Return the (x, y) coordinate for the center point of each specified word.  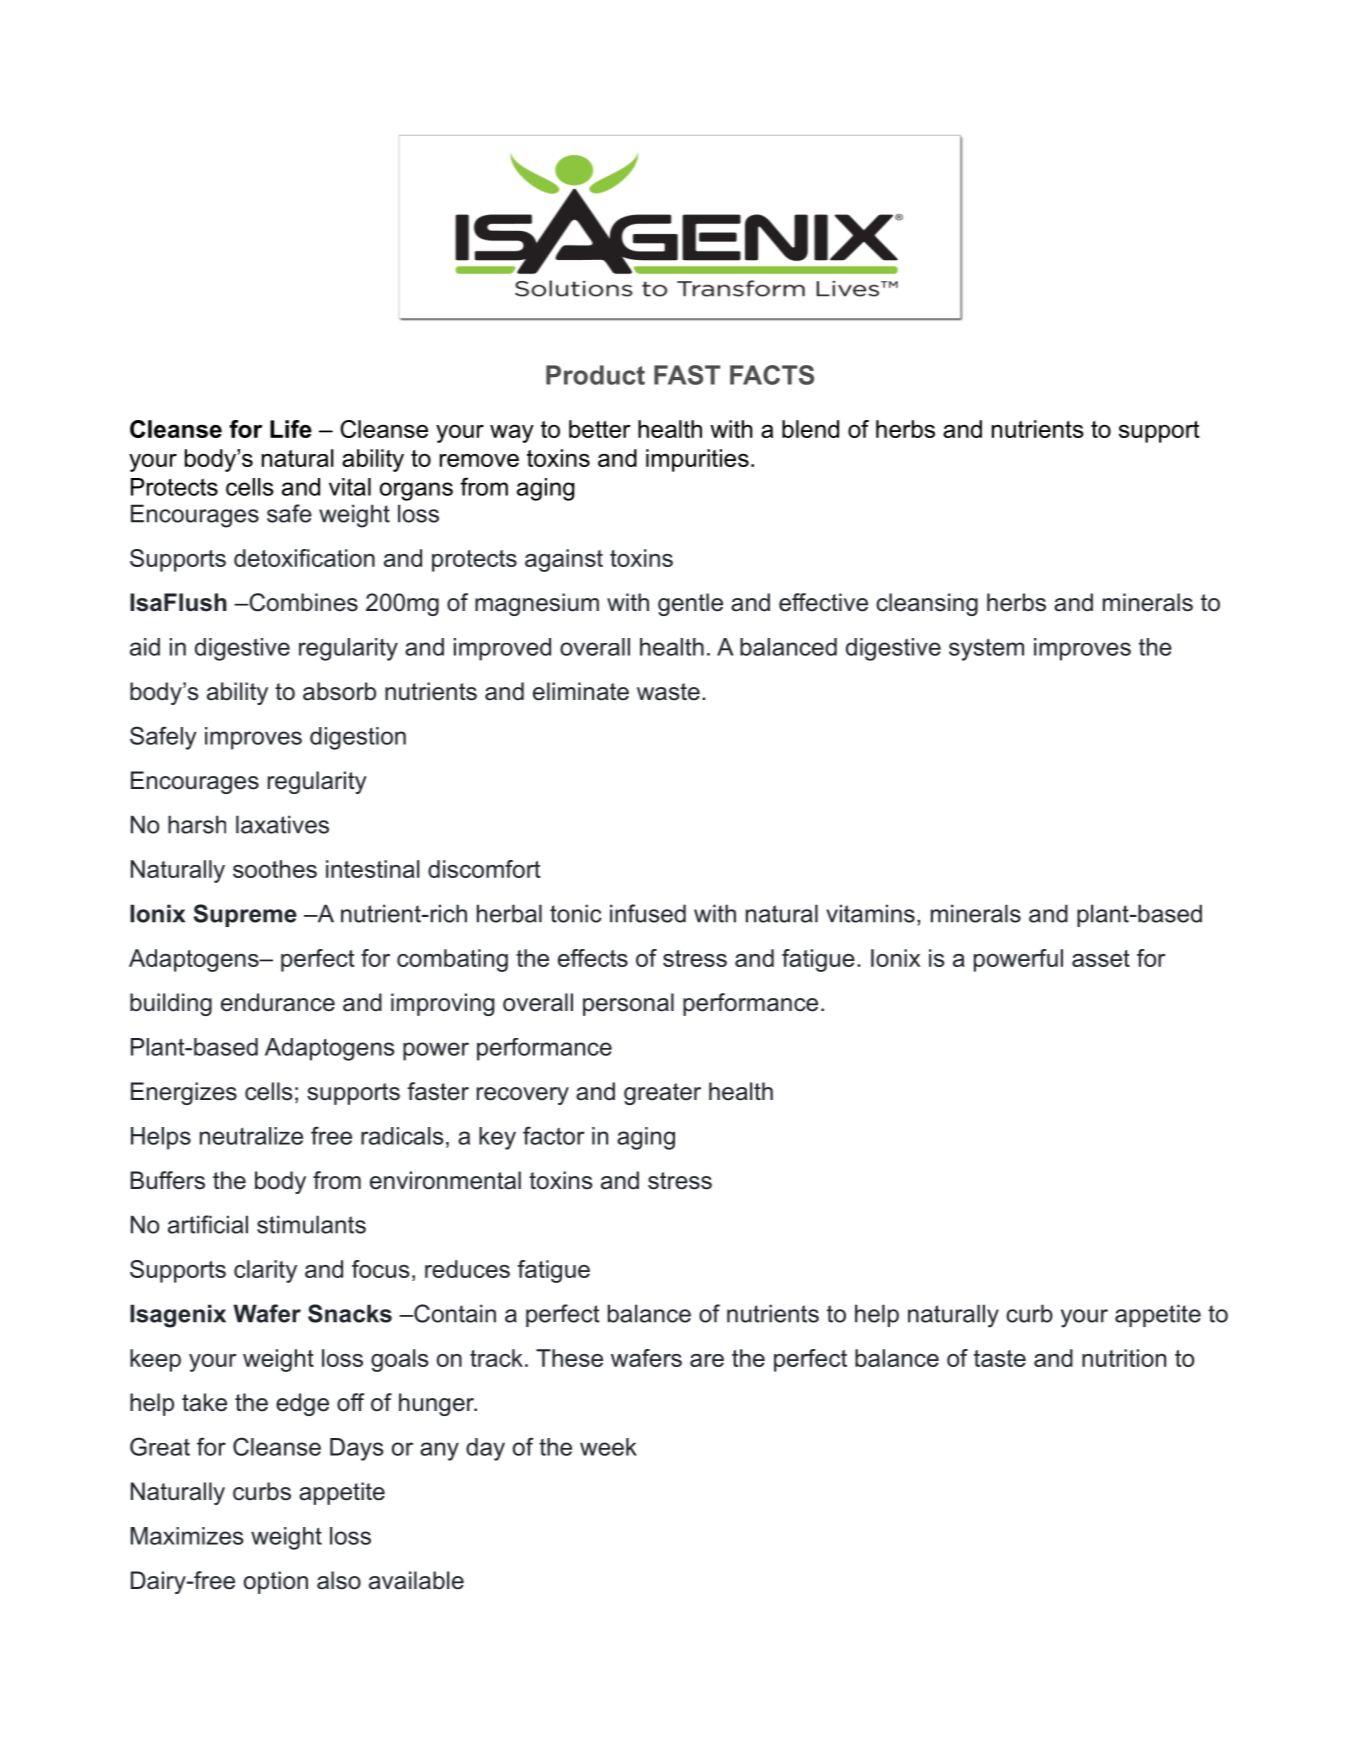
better (600, 429)
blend (810, 429)
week (608, 1447)
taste (1000, 1358)
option (276, 1582)
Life (291, 429)
